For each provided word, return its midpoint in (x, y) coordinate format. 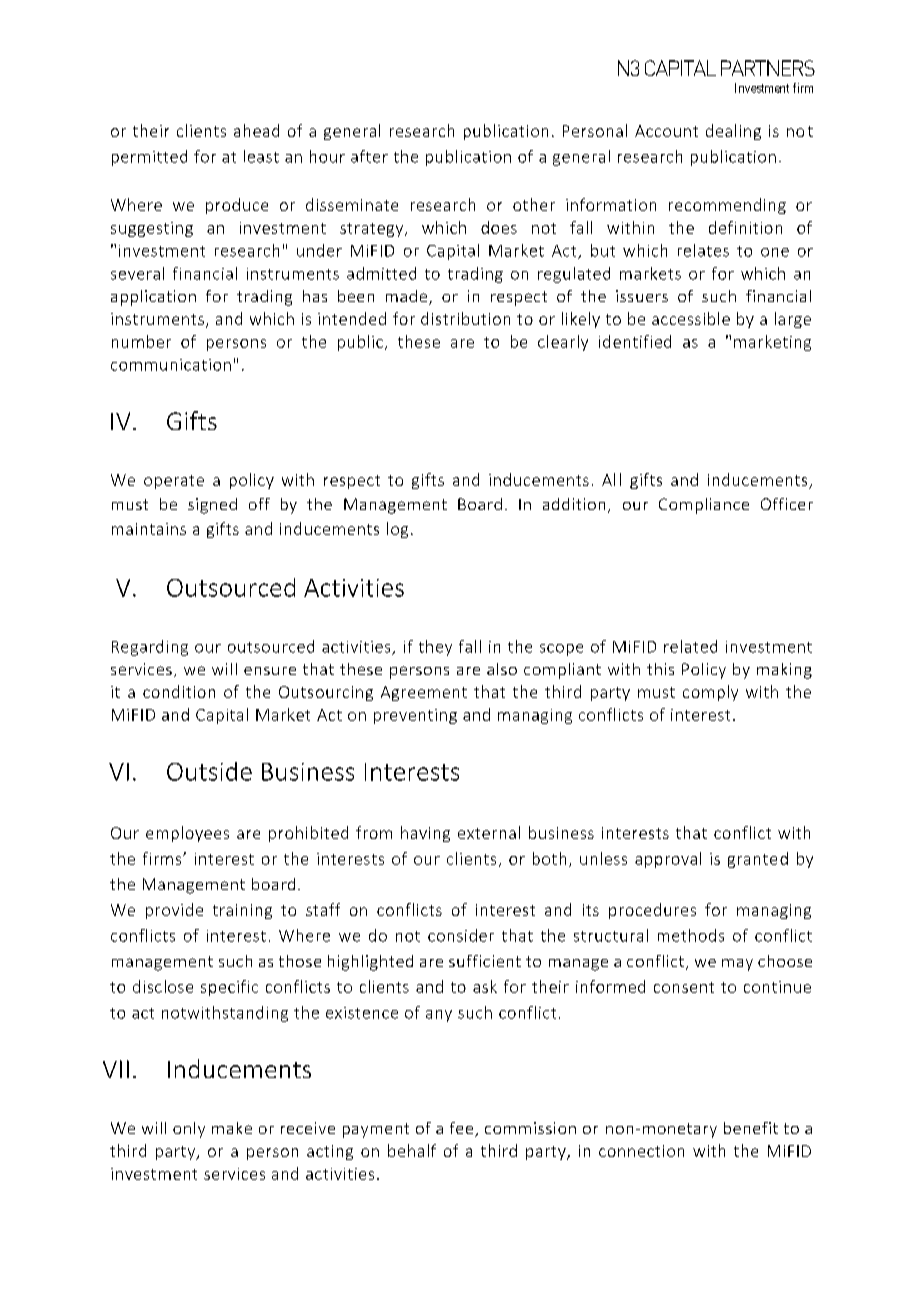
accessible (691, 318)
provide (174, 911)
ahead (256, 130)
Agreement (424, 693)
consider (461, 935)
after (369, 156)
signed (212, 506)
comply (710, 693)
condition (179, 691)
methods (691, 935)
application (153, 298)
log (397, 530)
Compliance (704, 506)
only (189, 1130)
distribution (465, 318)
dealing (733, 132)
